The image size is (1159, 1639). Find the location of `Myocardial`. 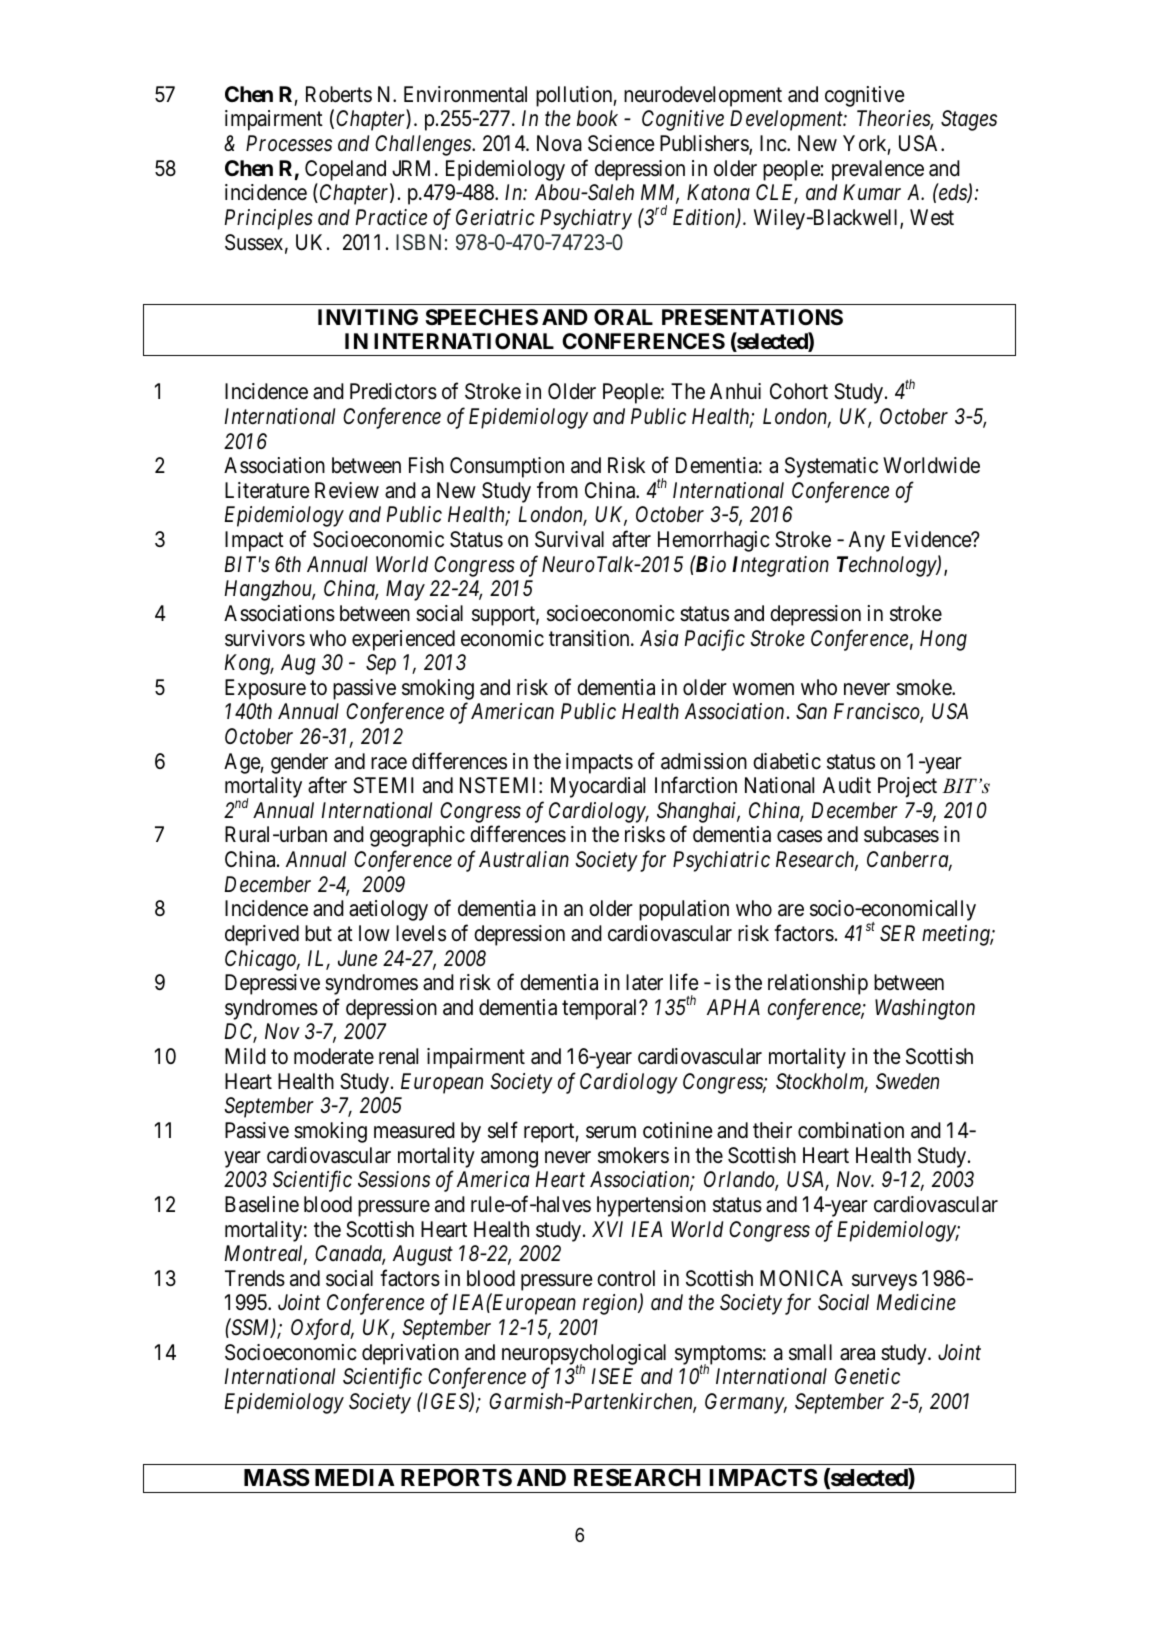

Myocardial is located at coordinates (598, 787).
